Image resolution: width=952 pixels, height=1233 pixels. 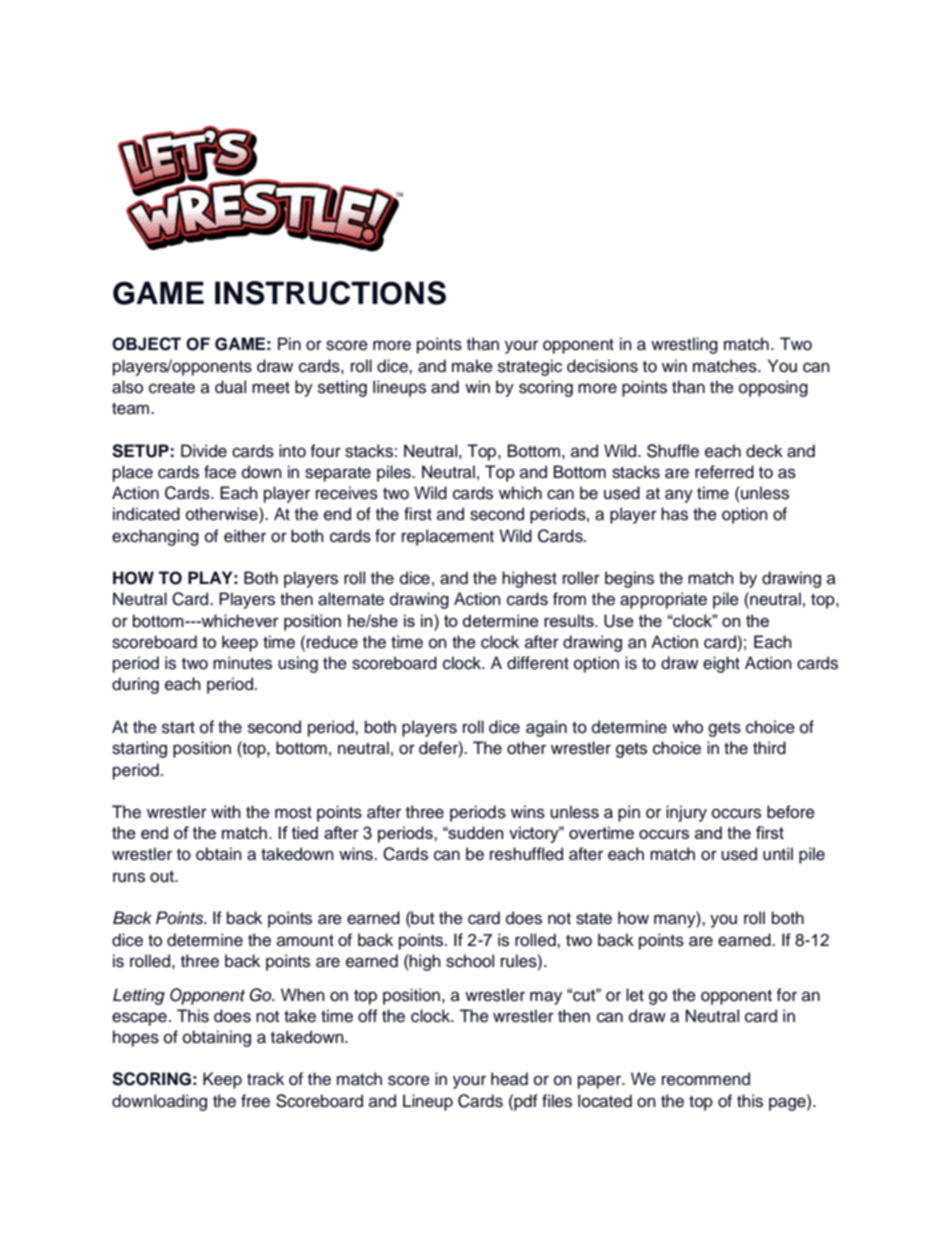 I want to click on school, so click(x=470, y=961).
